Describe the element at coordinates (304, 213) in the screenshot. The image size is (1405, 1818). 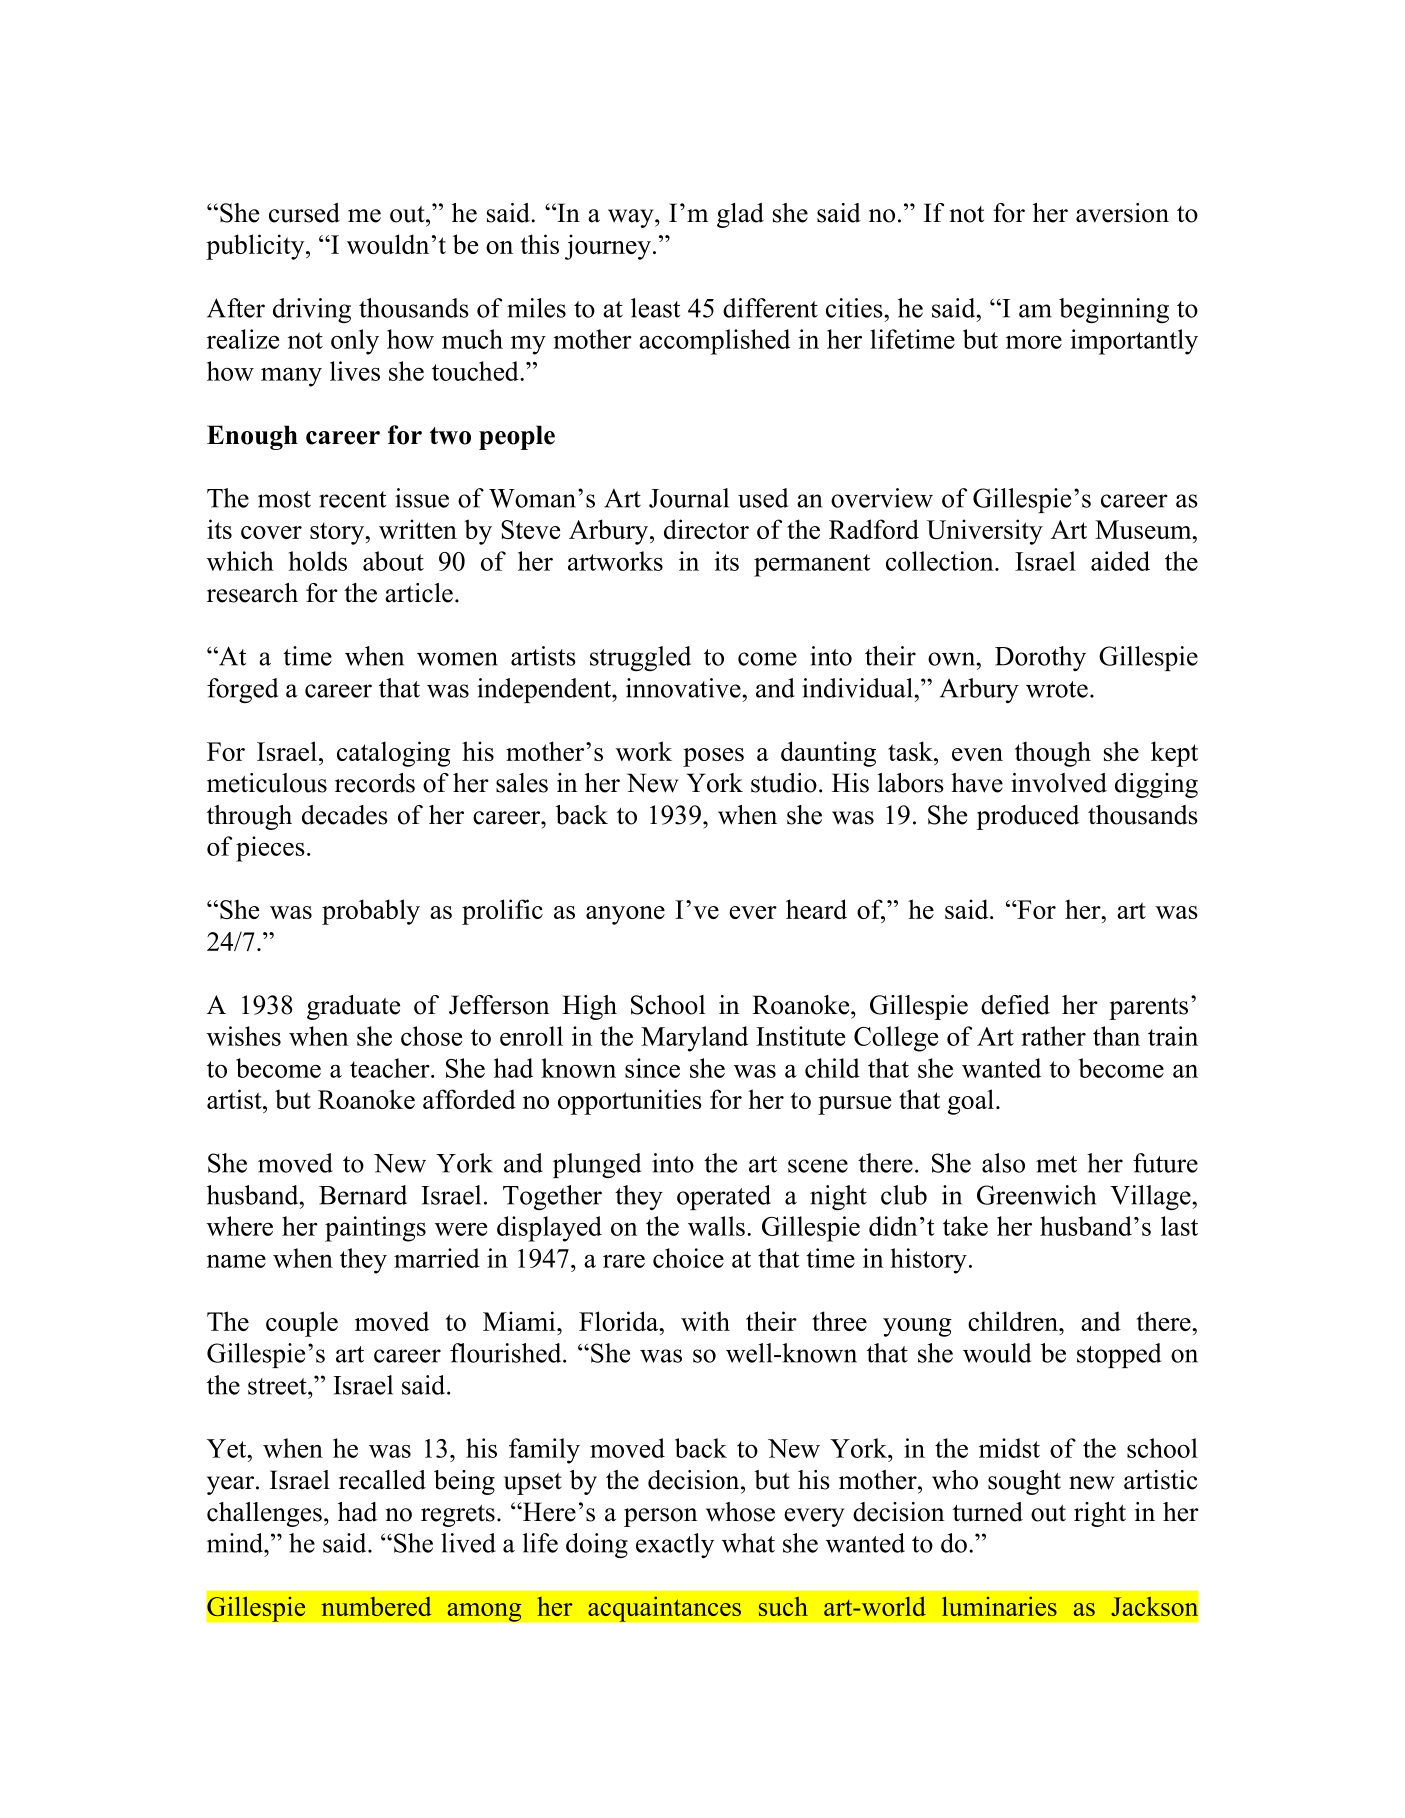
I see `cursed` at that location.
